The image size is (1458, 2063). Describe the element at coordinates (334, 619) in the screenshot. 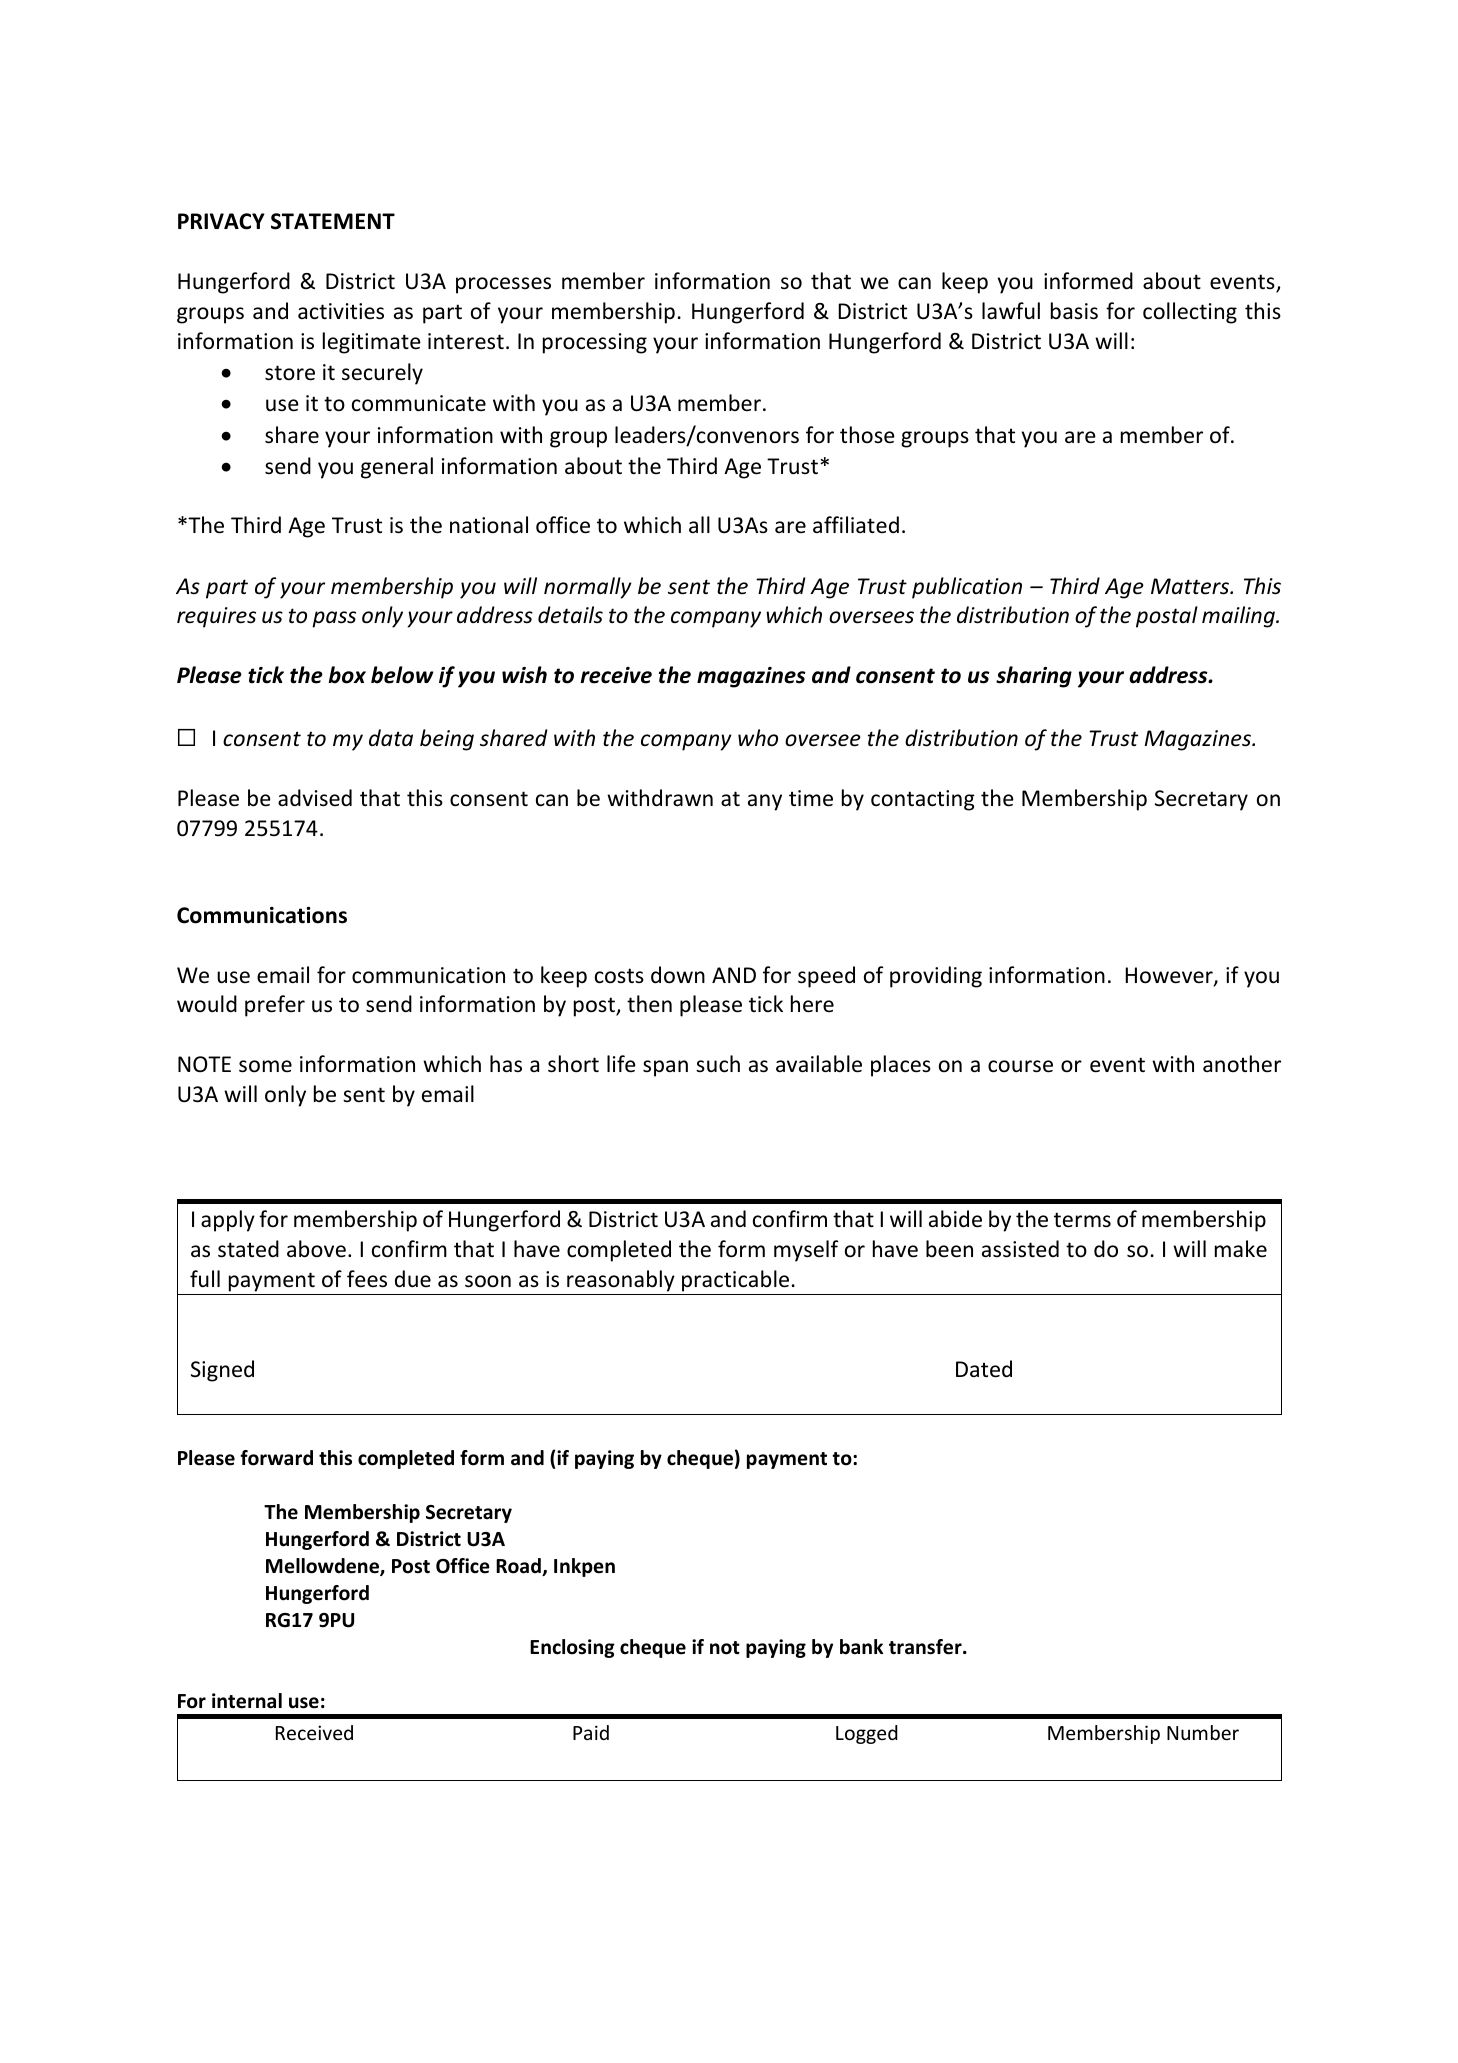

I see `pass` at that location.
